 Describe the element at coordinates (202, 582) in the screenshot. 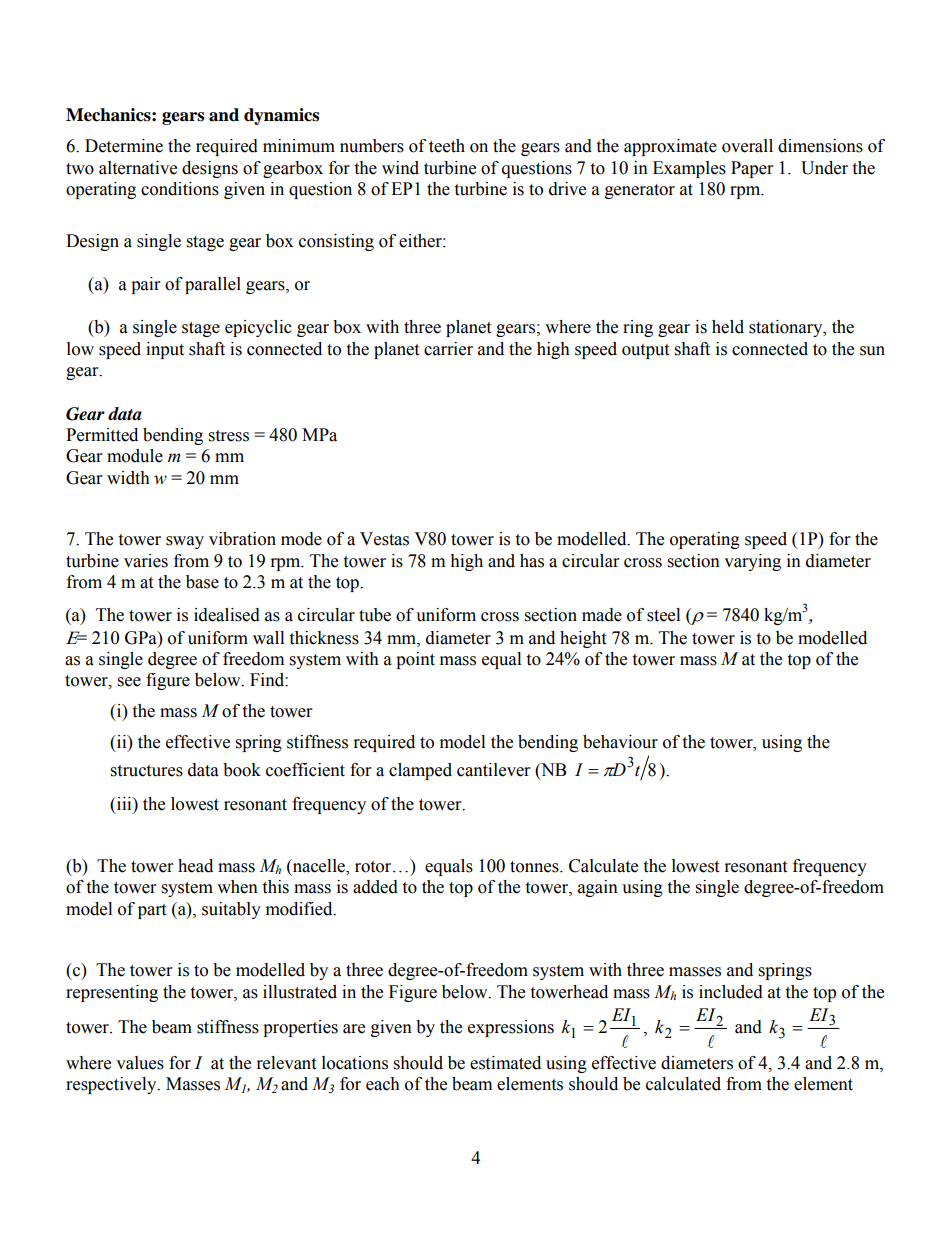

I see `base` at that location.
